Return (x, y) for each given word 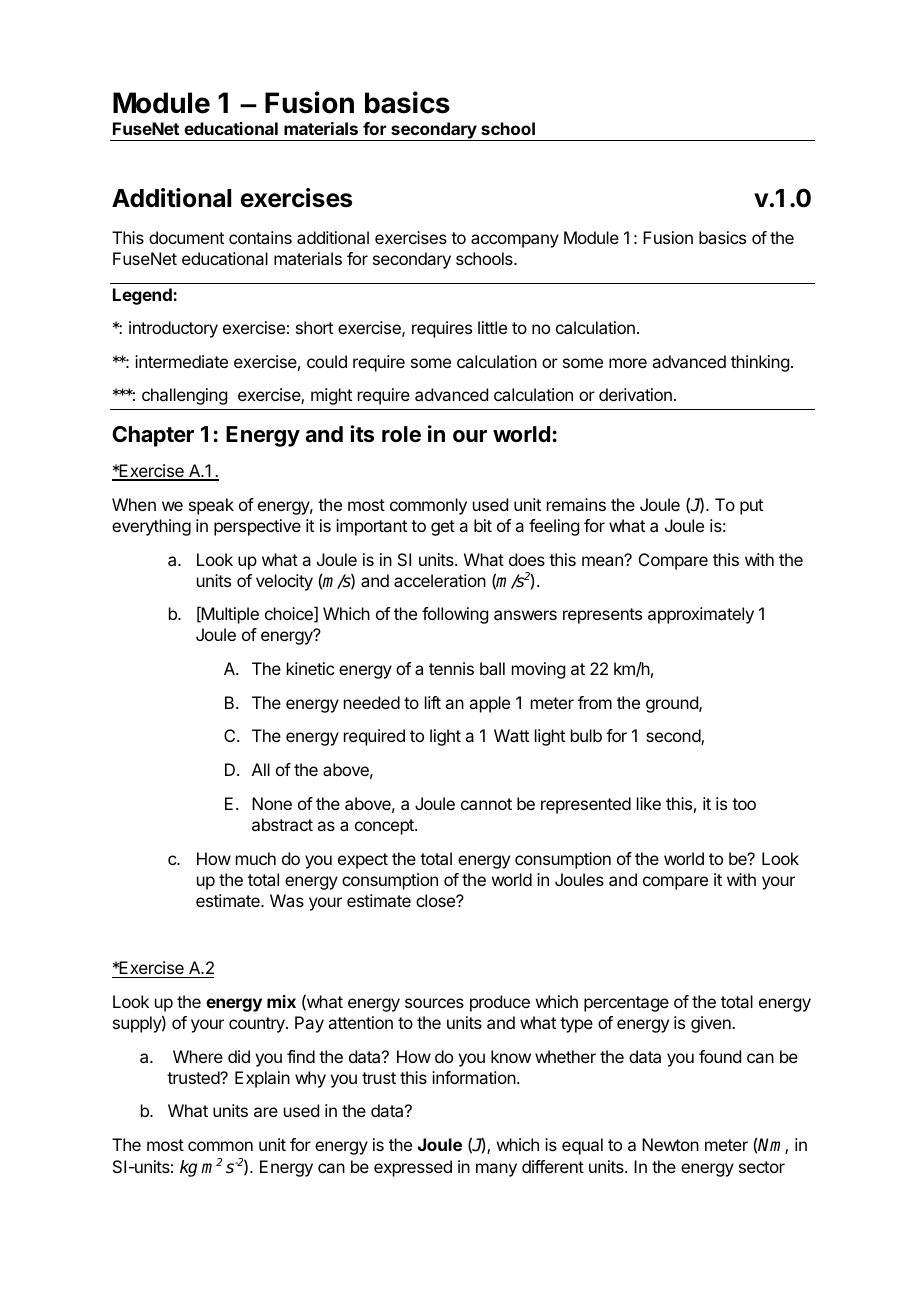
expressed (413, 1168)
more (628, 363)
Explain (262, 1079)
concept (385, 827)
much (256, 858)
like (649, 803)
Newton (670, 1144)
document (186, 237)
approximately (701, 615)
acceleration (440, 580)
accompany (515, 241)
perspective (257, 527)
